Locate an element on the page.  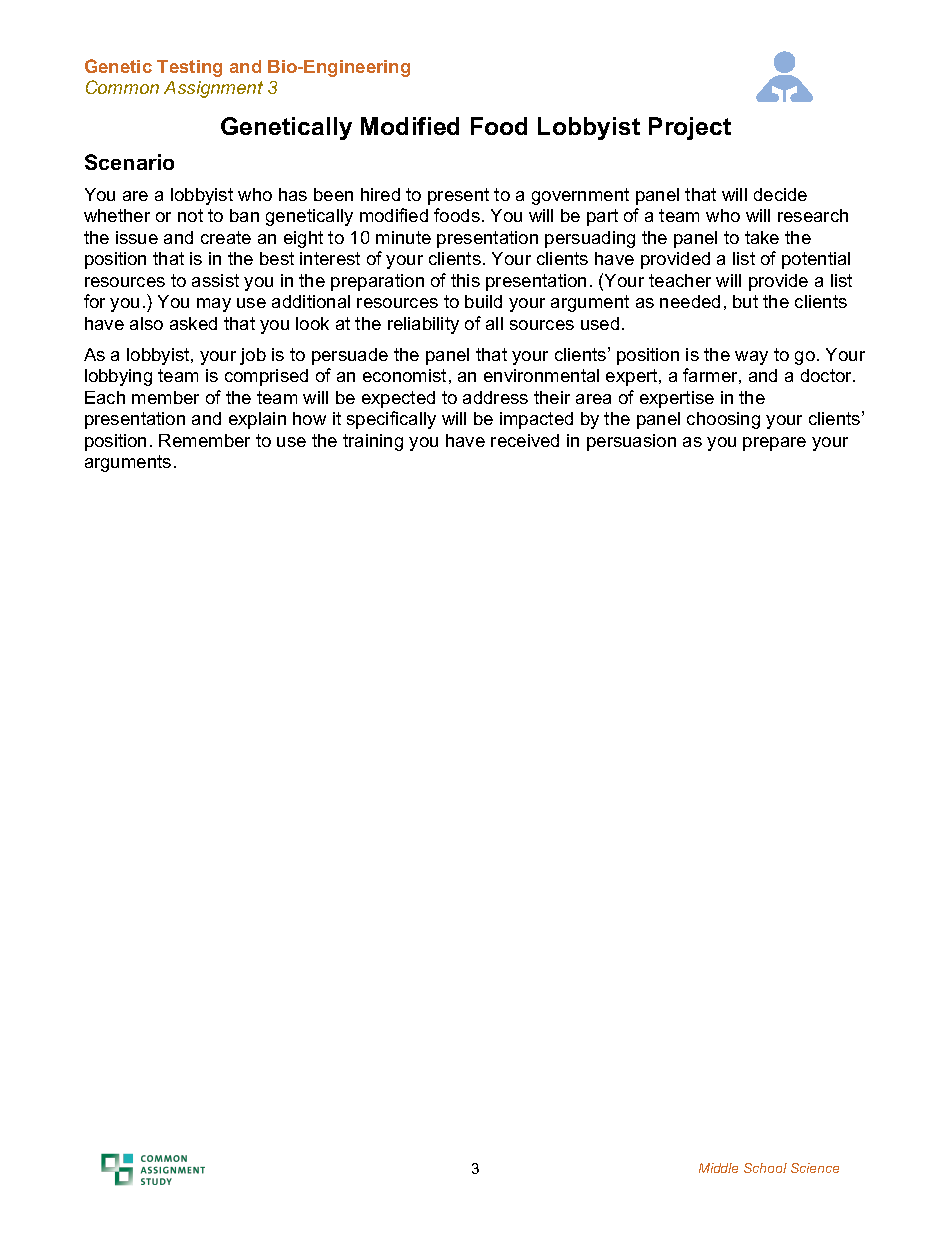
training is located at coordinates (373, 442).
